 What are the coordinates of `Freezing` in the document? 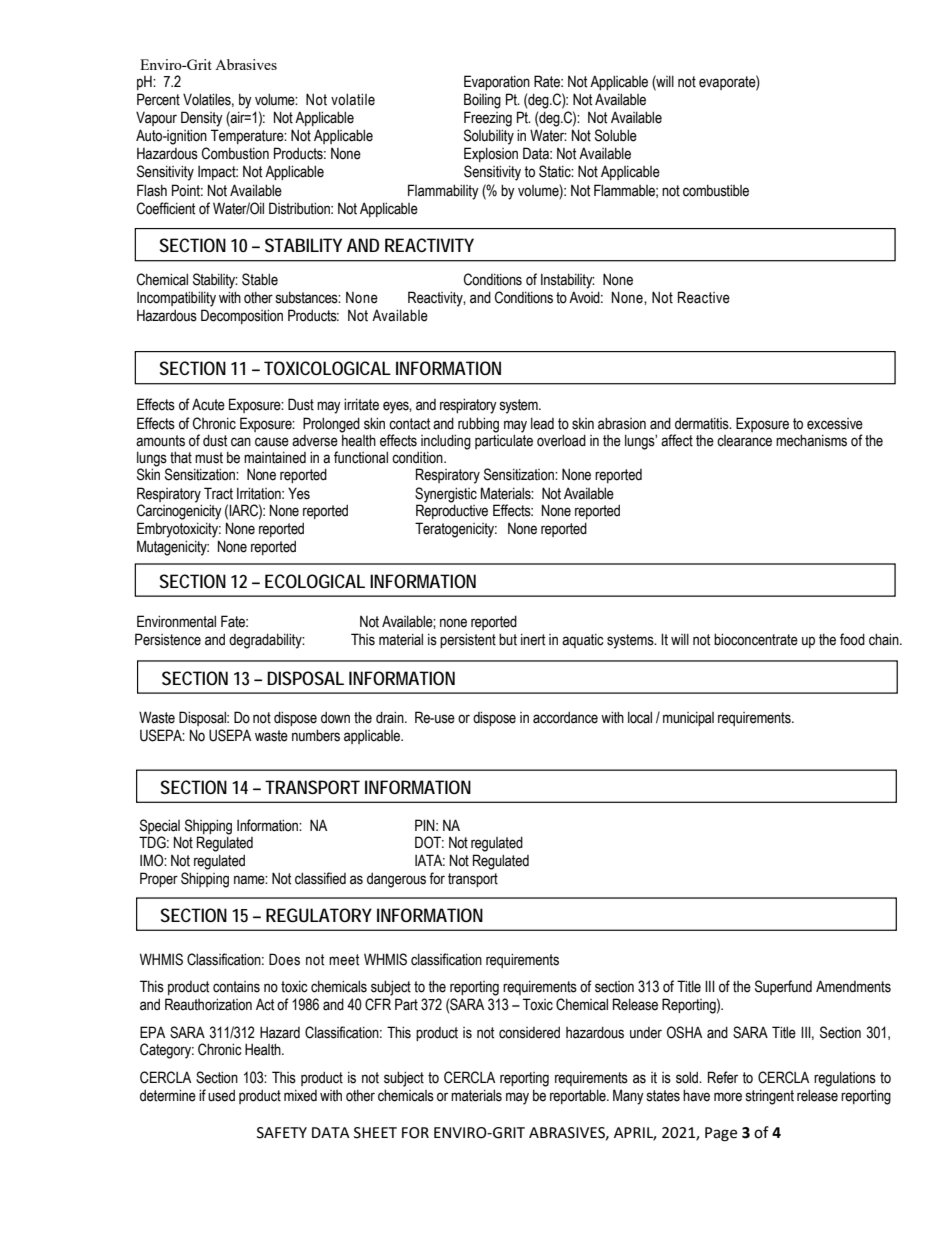 It's located at (488, 119).
